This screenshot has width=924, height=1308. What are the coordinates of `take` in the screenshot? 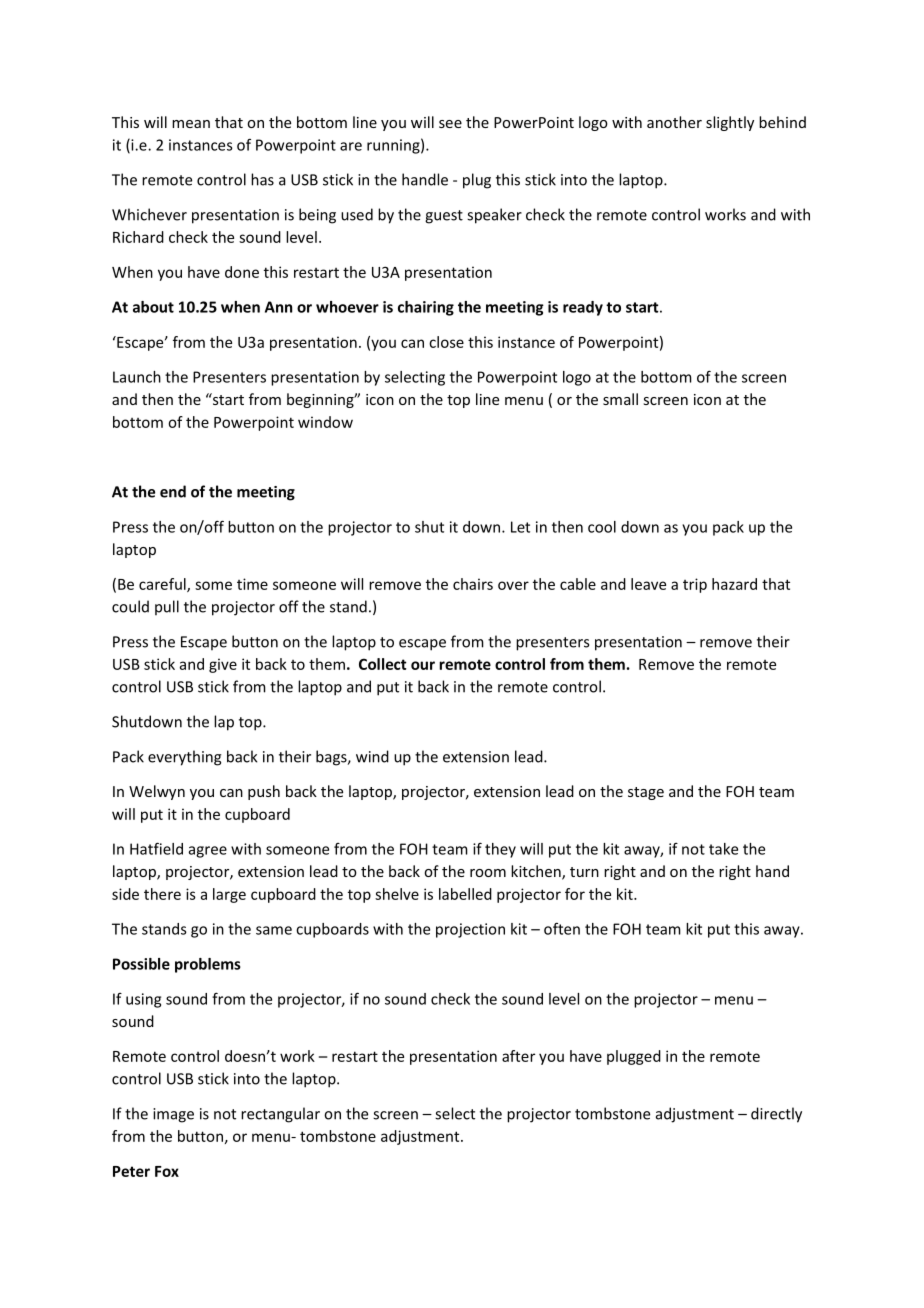 It's located at (723, 849).
